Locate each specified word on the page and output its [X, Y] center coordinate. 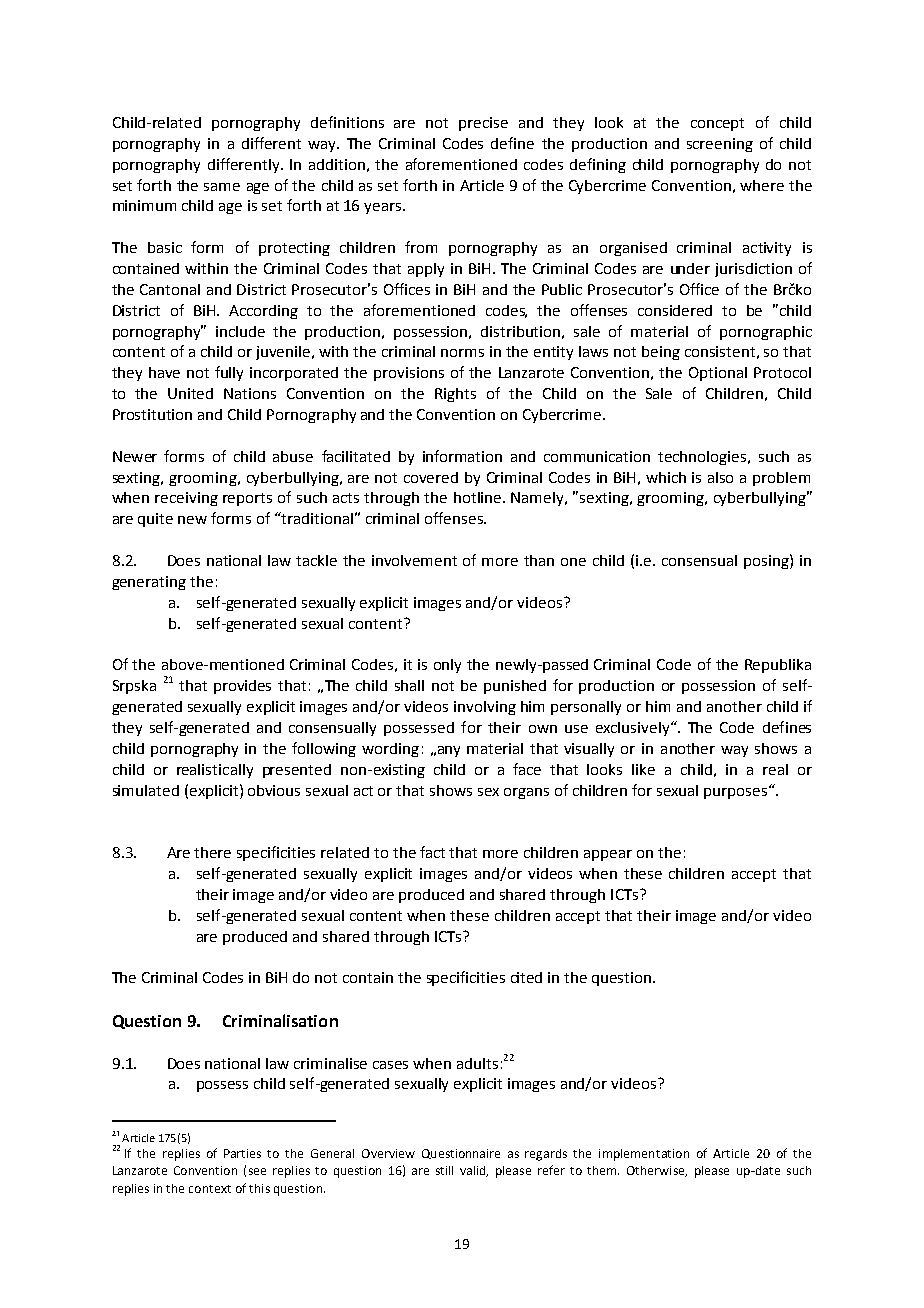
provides [242, 687]
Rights [455, 395]
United [190, 393]
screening [720, 145]
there [212, 852]
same [222, 187]
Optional [718, 374]
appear [608, 855]
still [444, 1170]
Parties [242, 1153]
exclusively [634, 729]
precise [483, 124]
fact [432, 852]
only [447, 666]
